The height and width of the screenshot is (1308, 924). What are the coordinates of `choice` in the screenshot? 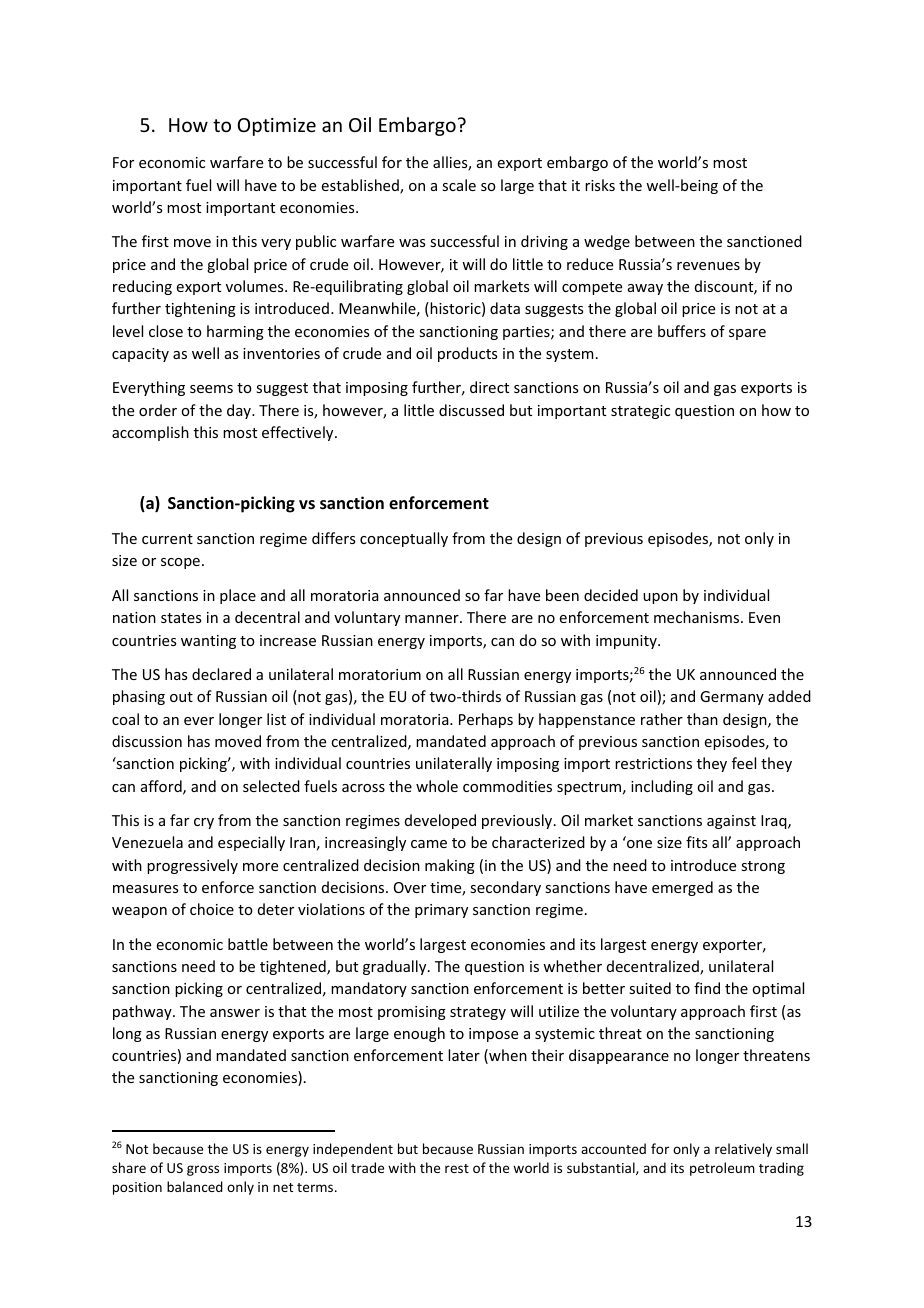 It's located at (212, 909).
